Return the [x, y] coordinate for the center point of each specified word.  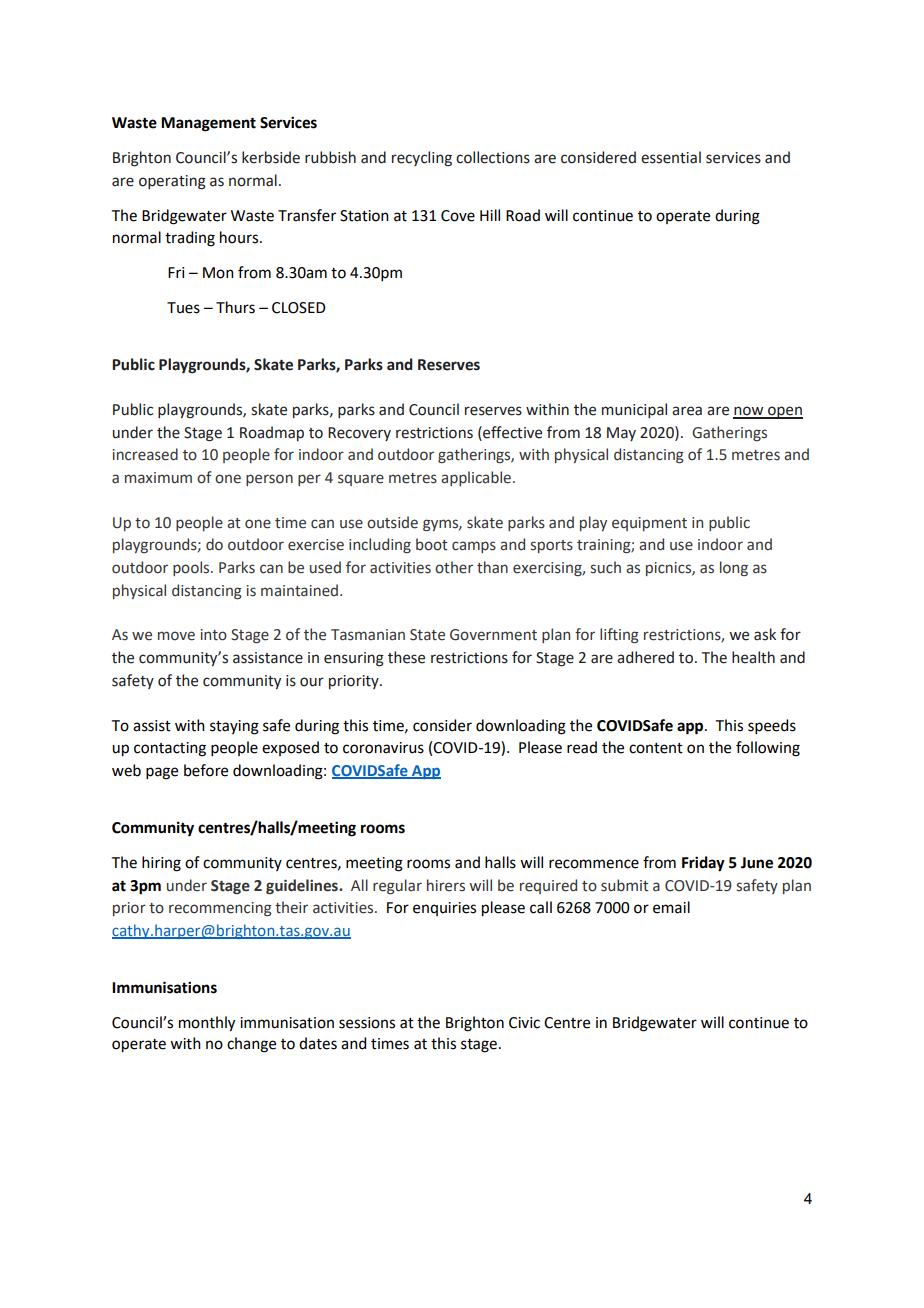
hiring [161, 864]
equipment [649, 524]
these [406, 657]
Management [208, 124]
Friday [703, 864]
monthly [207, 1024]
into [214, 635]
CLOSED [299, 308]
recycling [422, 159]
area [687, 411]
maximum [158, 478]
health [753, 657]
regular [397, 886]
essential [671, 157]
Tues [183, 308]
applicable [476, 478]
